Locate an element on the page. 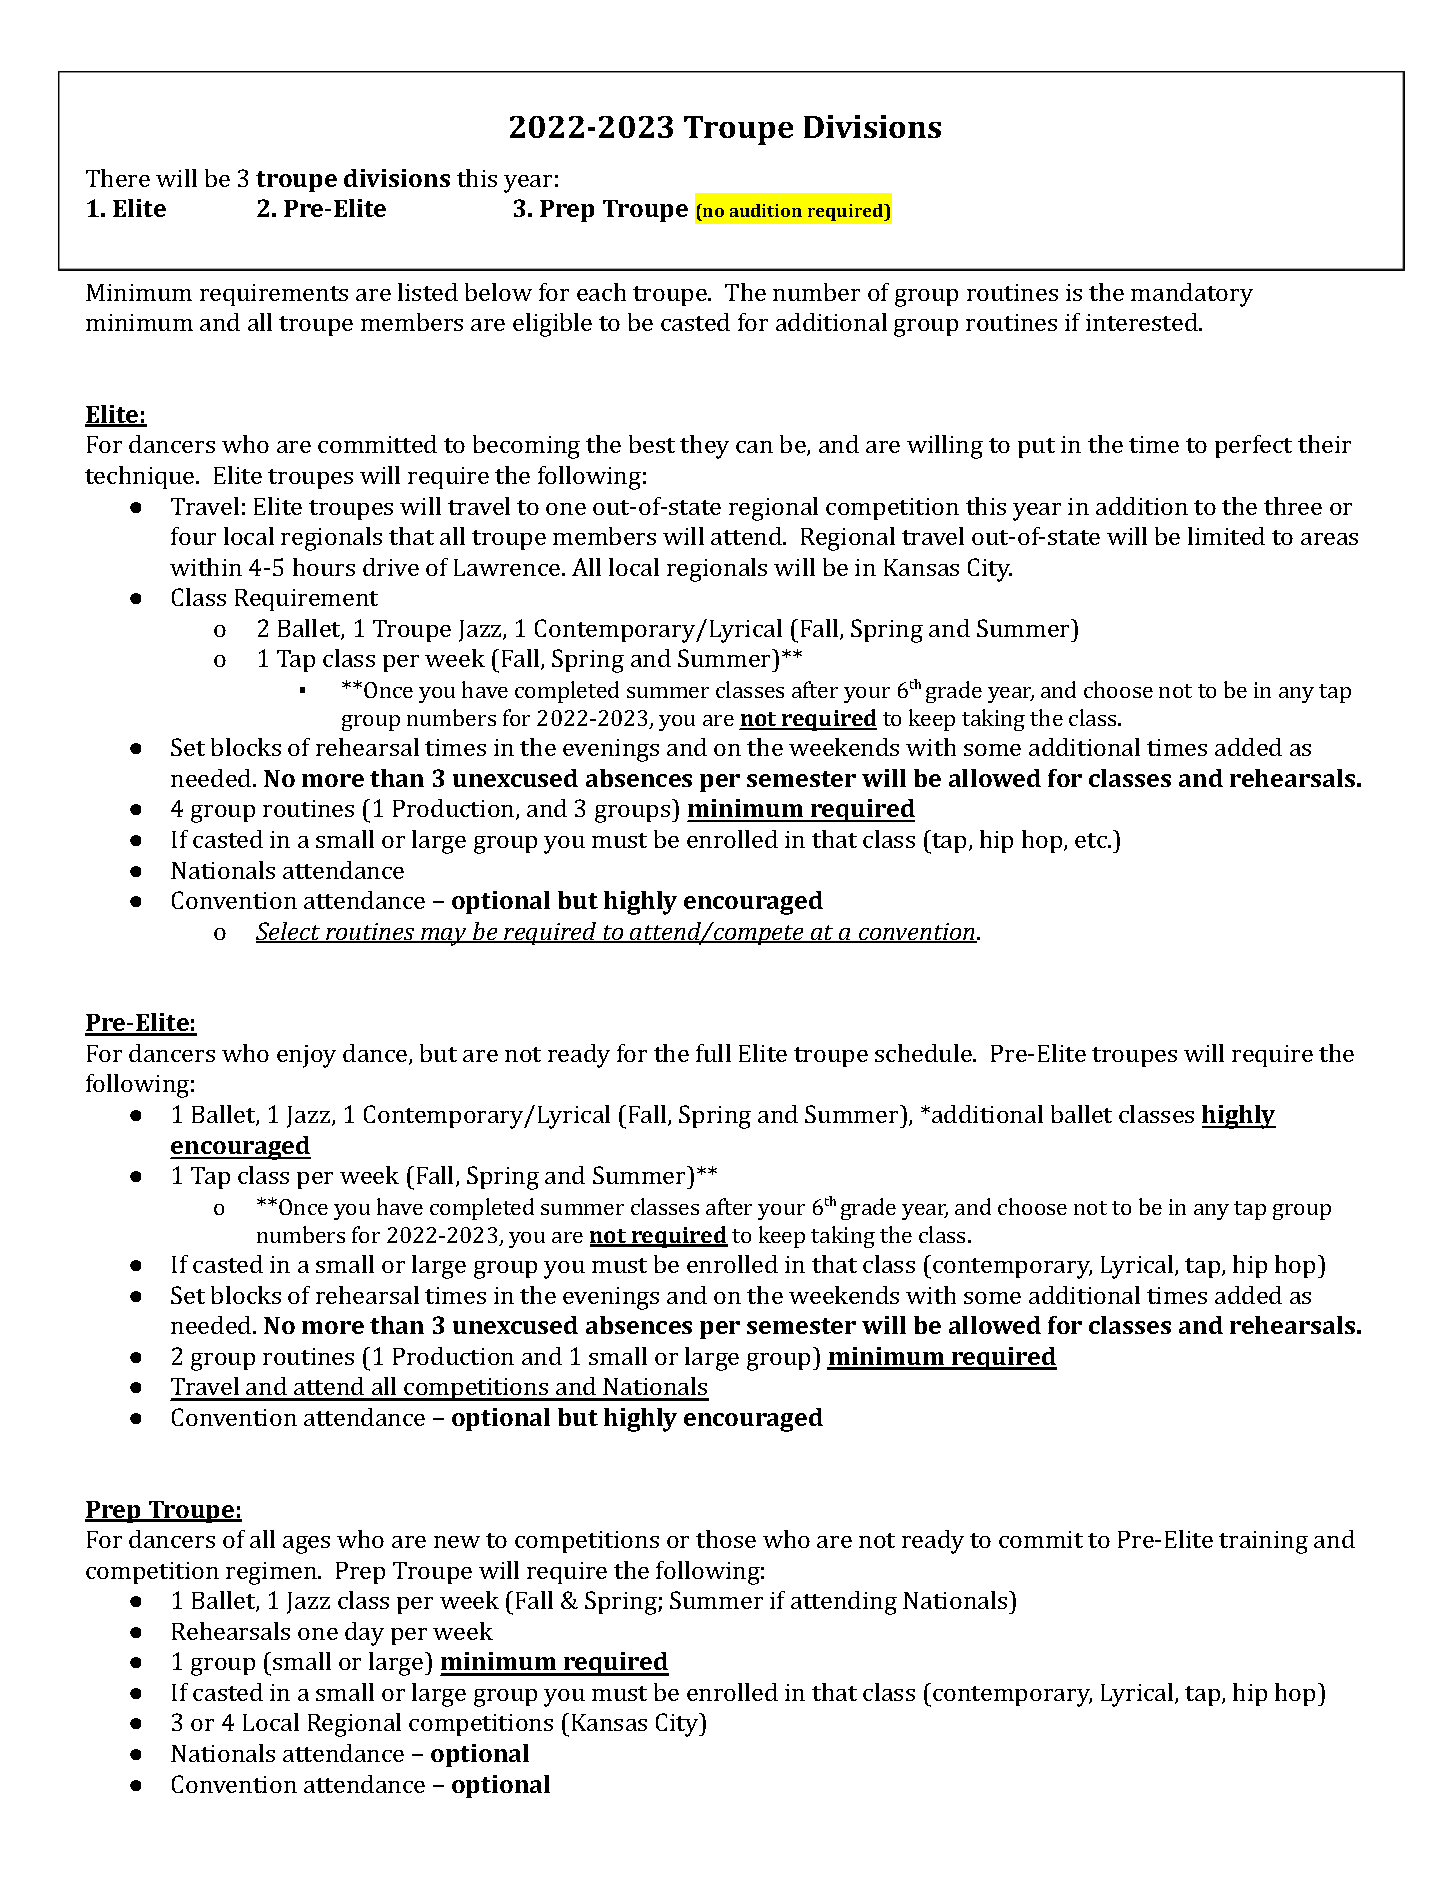 The height and width of the image is (1877, 1451). enjoy is located at coordinates (306, 1056).
